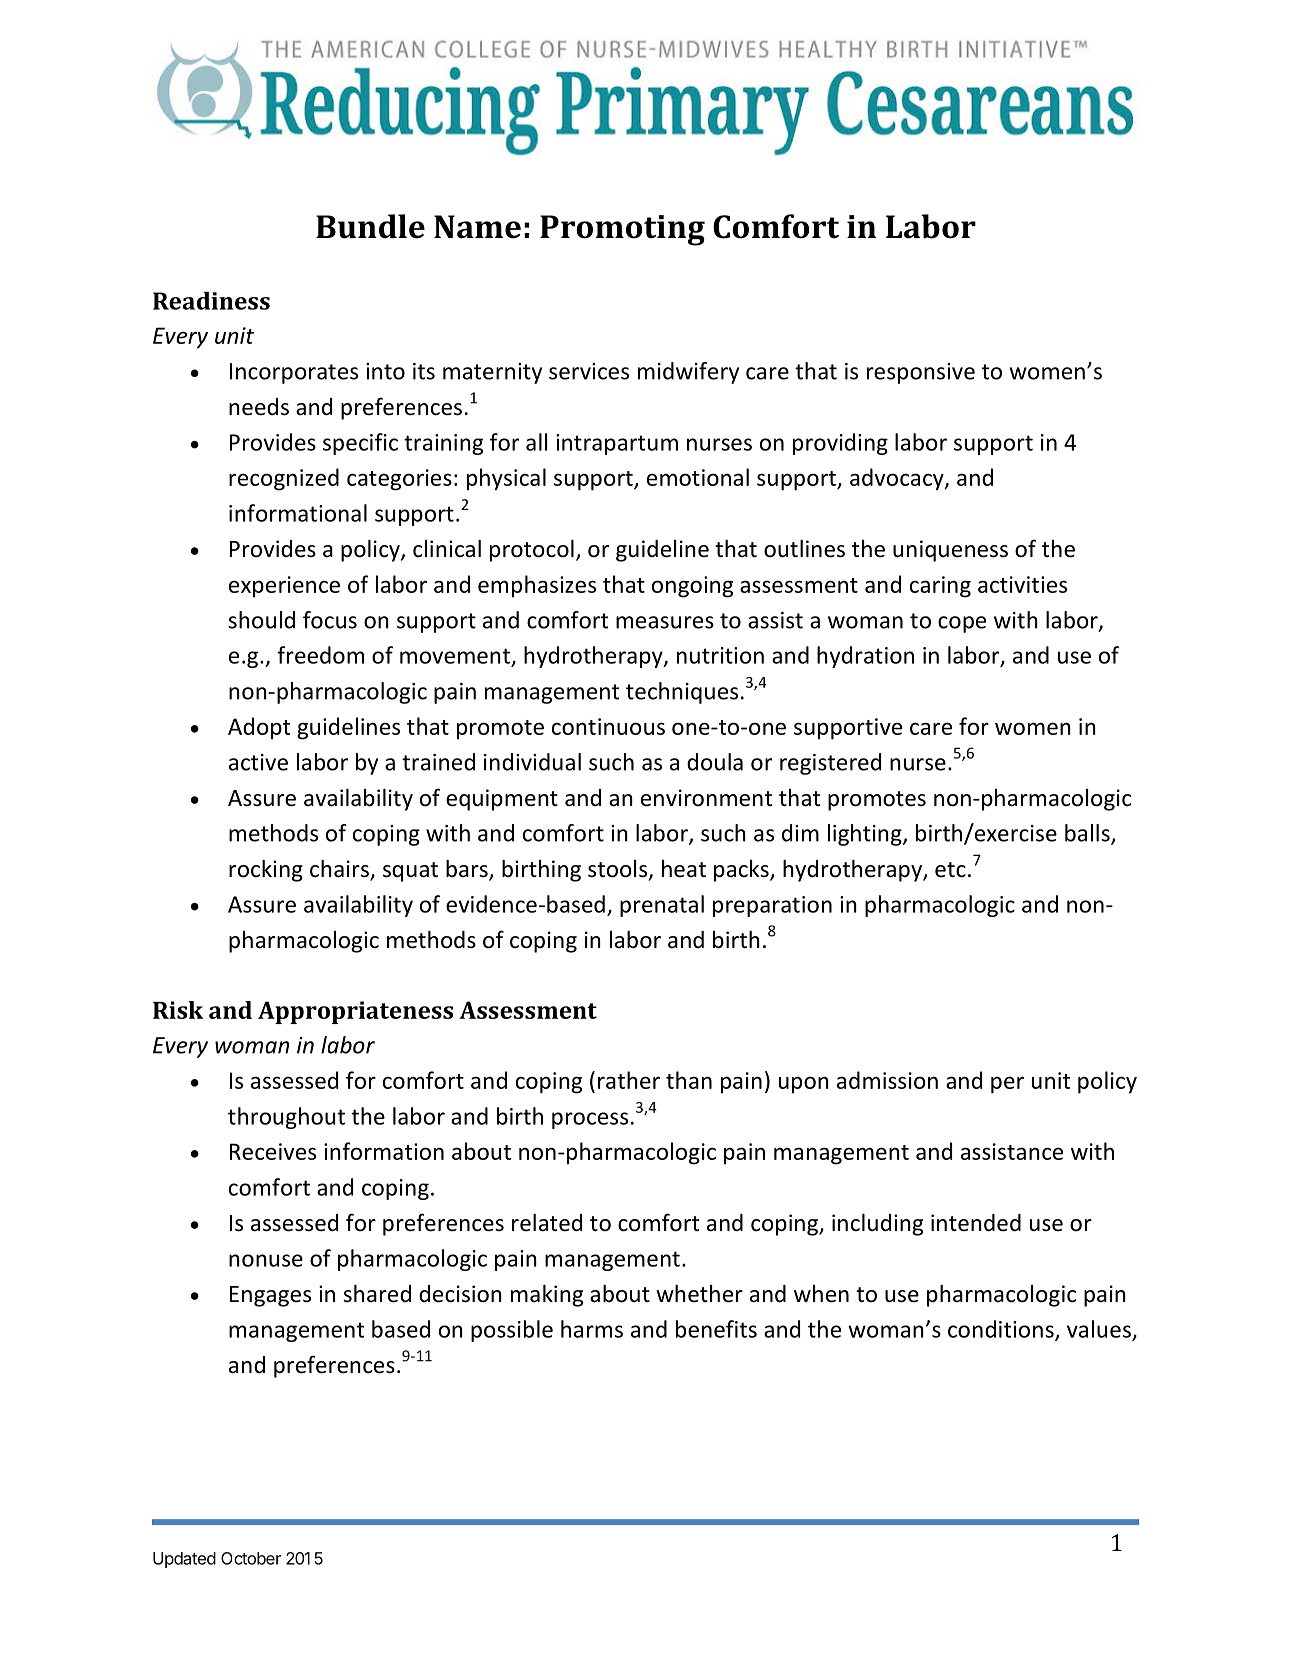 The image size is (1291, 1671). Describe the element at coordinates (887, 1080) in the document. I see `admission` at that location.
